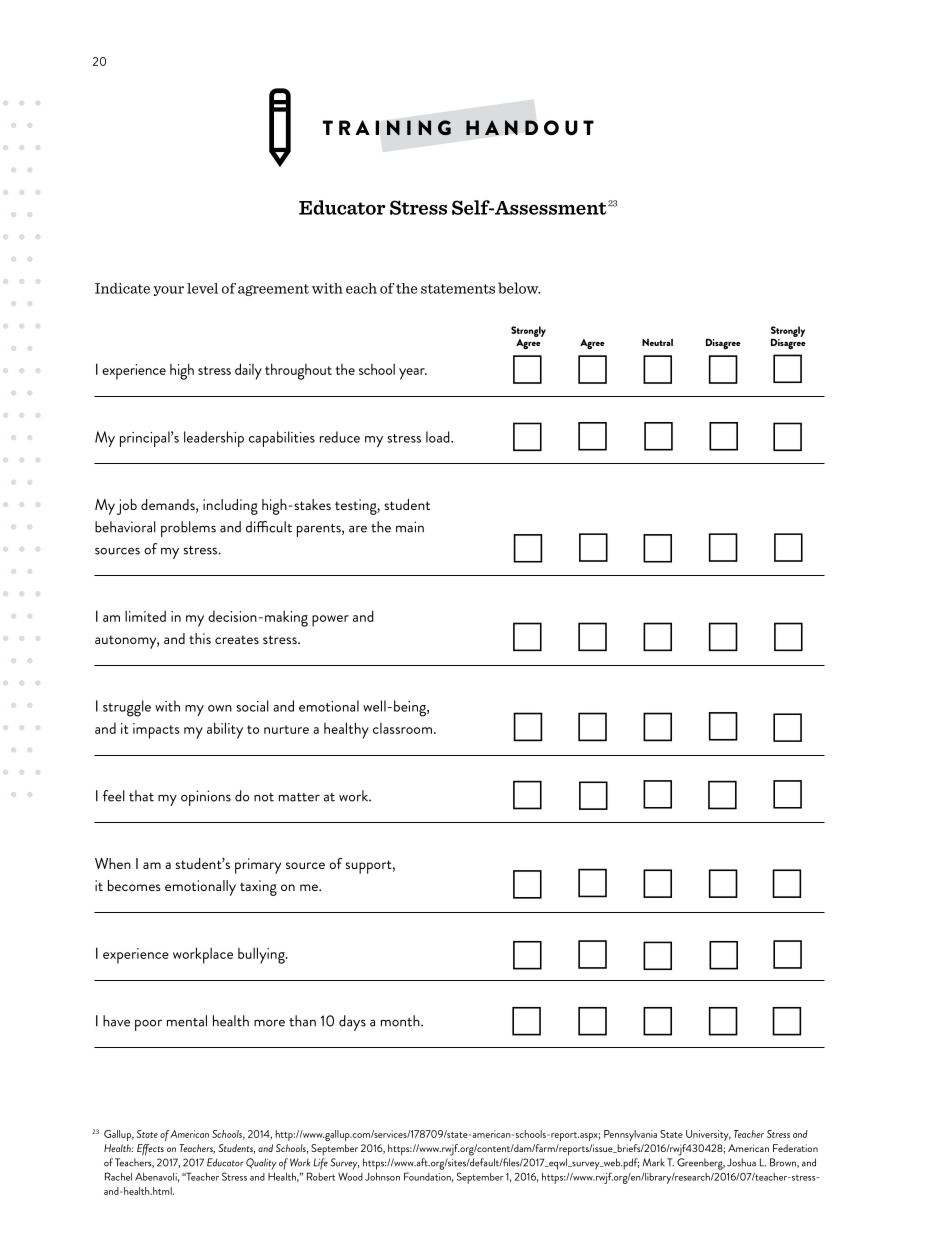 The width and height of the screenshot is (952, 1237). What do you see at coordinates (187, 1021) in the screenshot?
I see `mental` at bounding box center [187, 1021].
